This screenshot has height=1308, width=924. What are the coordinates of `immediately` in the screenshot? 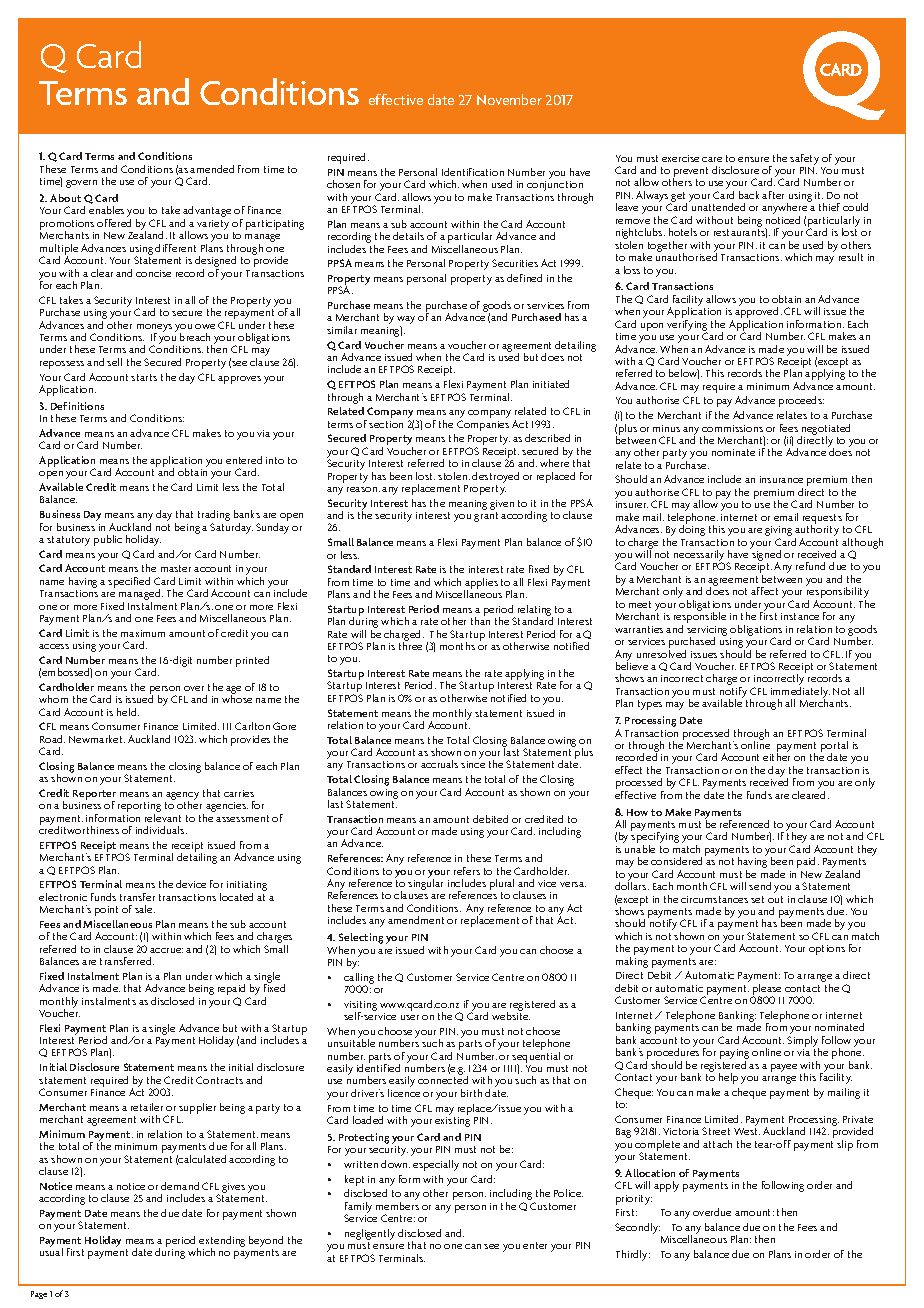 It's located at (800, 693).
